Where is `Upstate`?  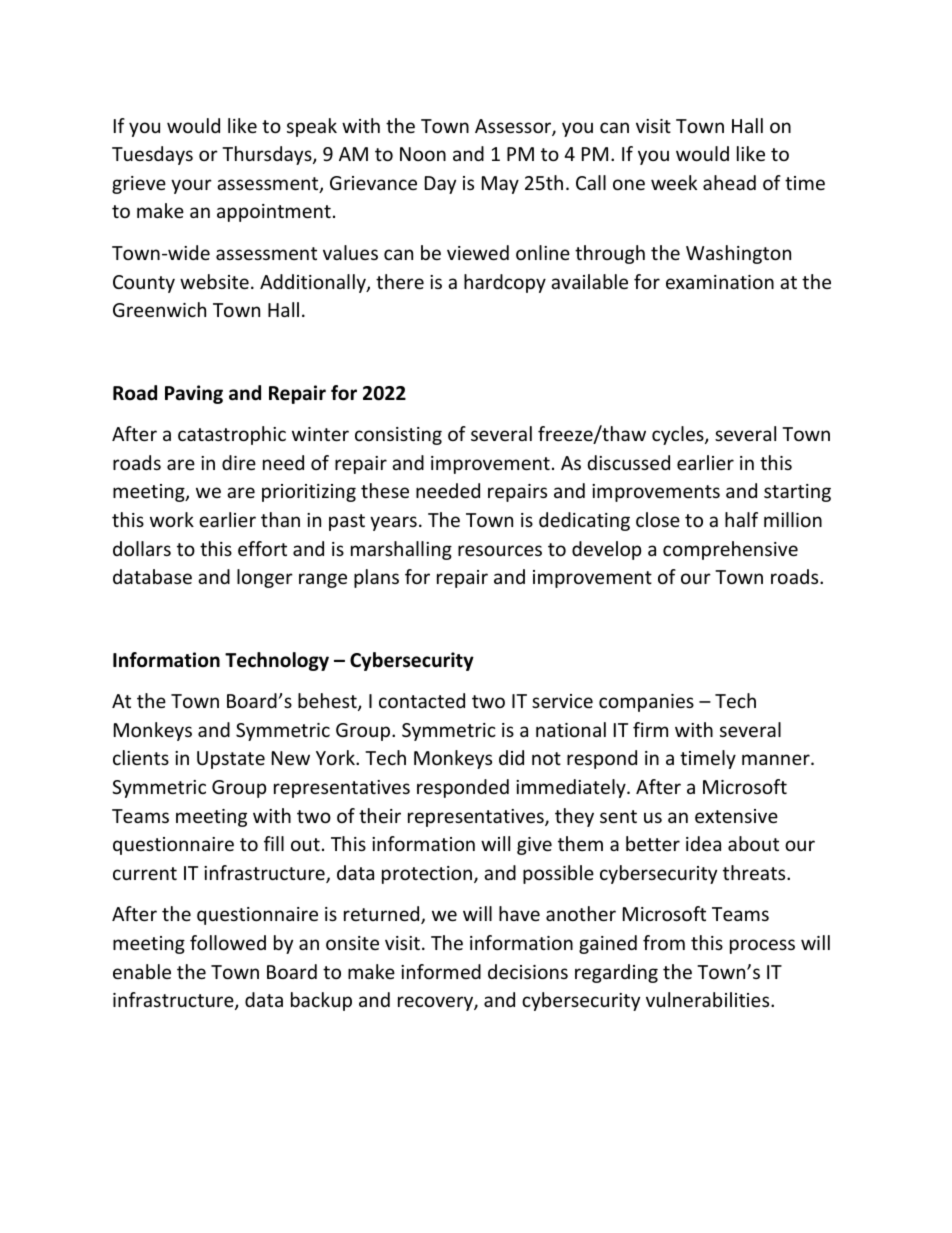 Upstate is located at coordinates (231, 760).
